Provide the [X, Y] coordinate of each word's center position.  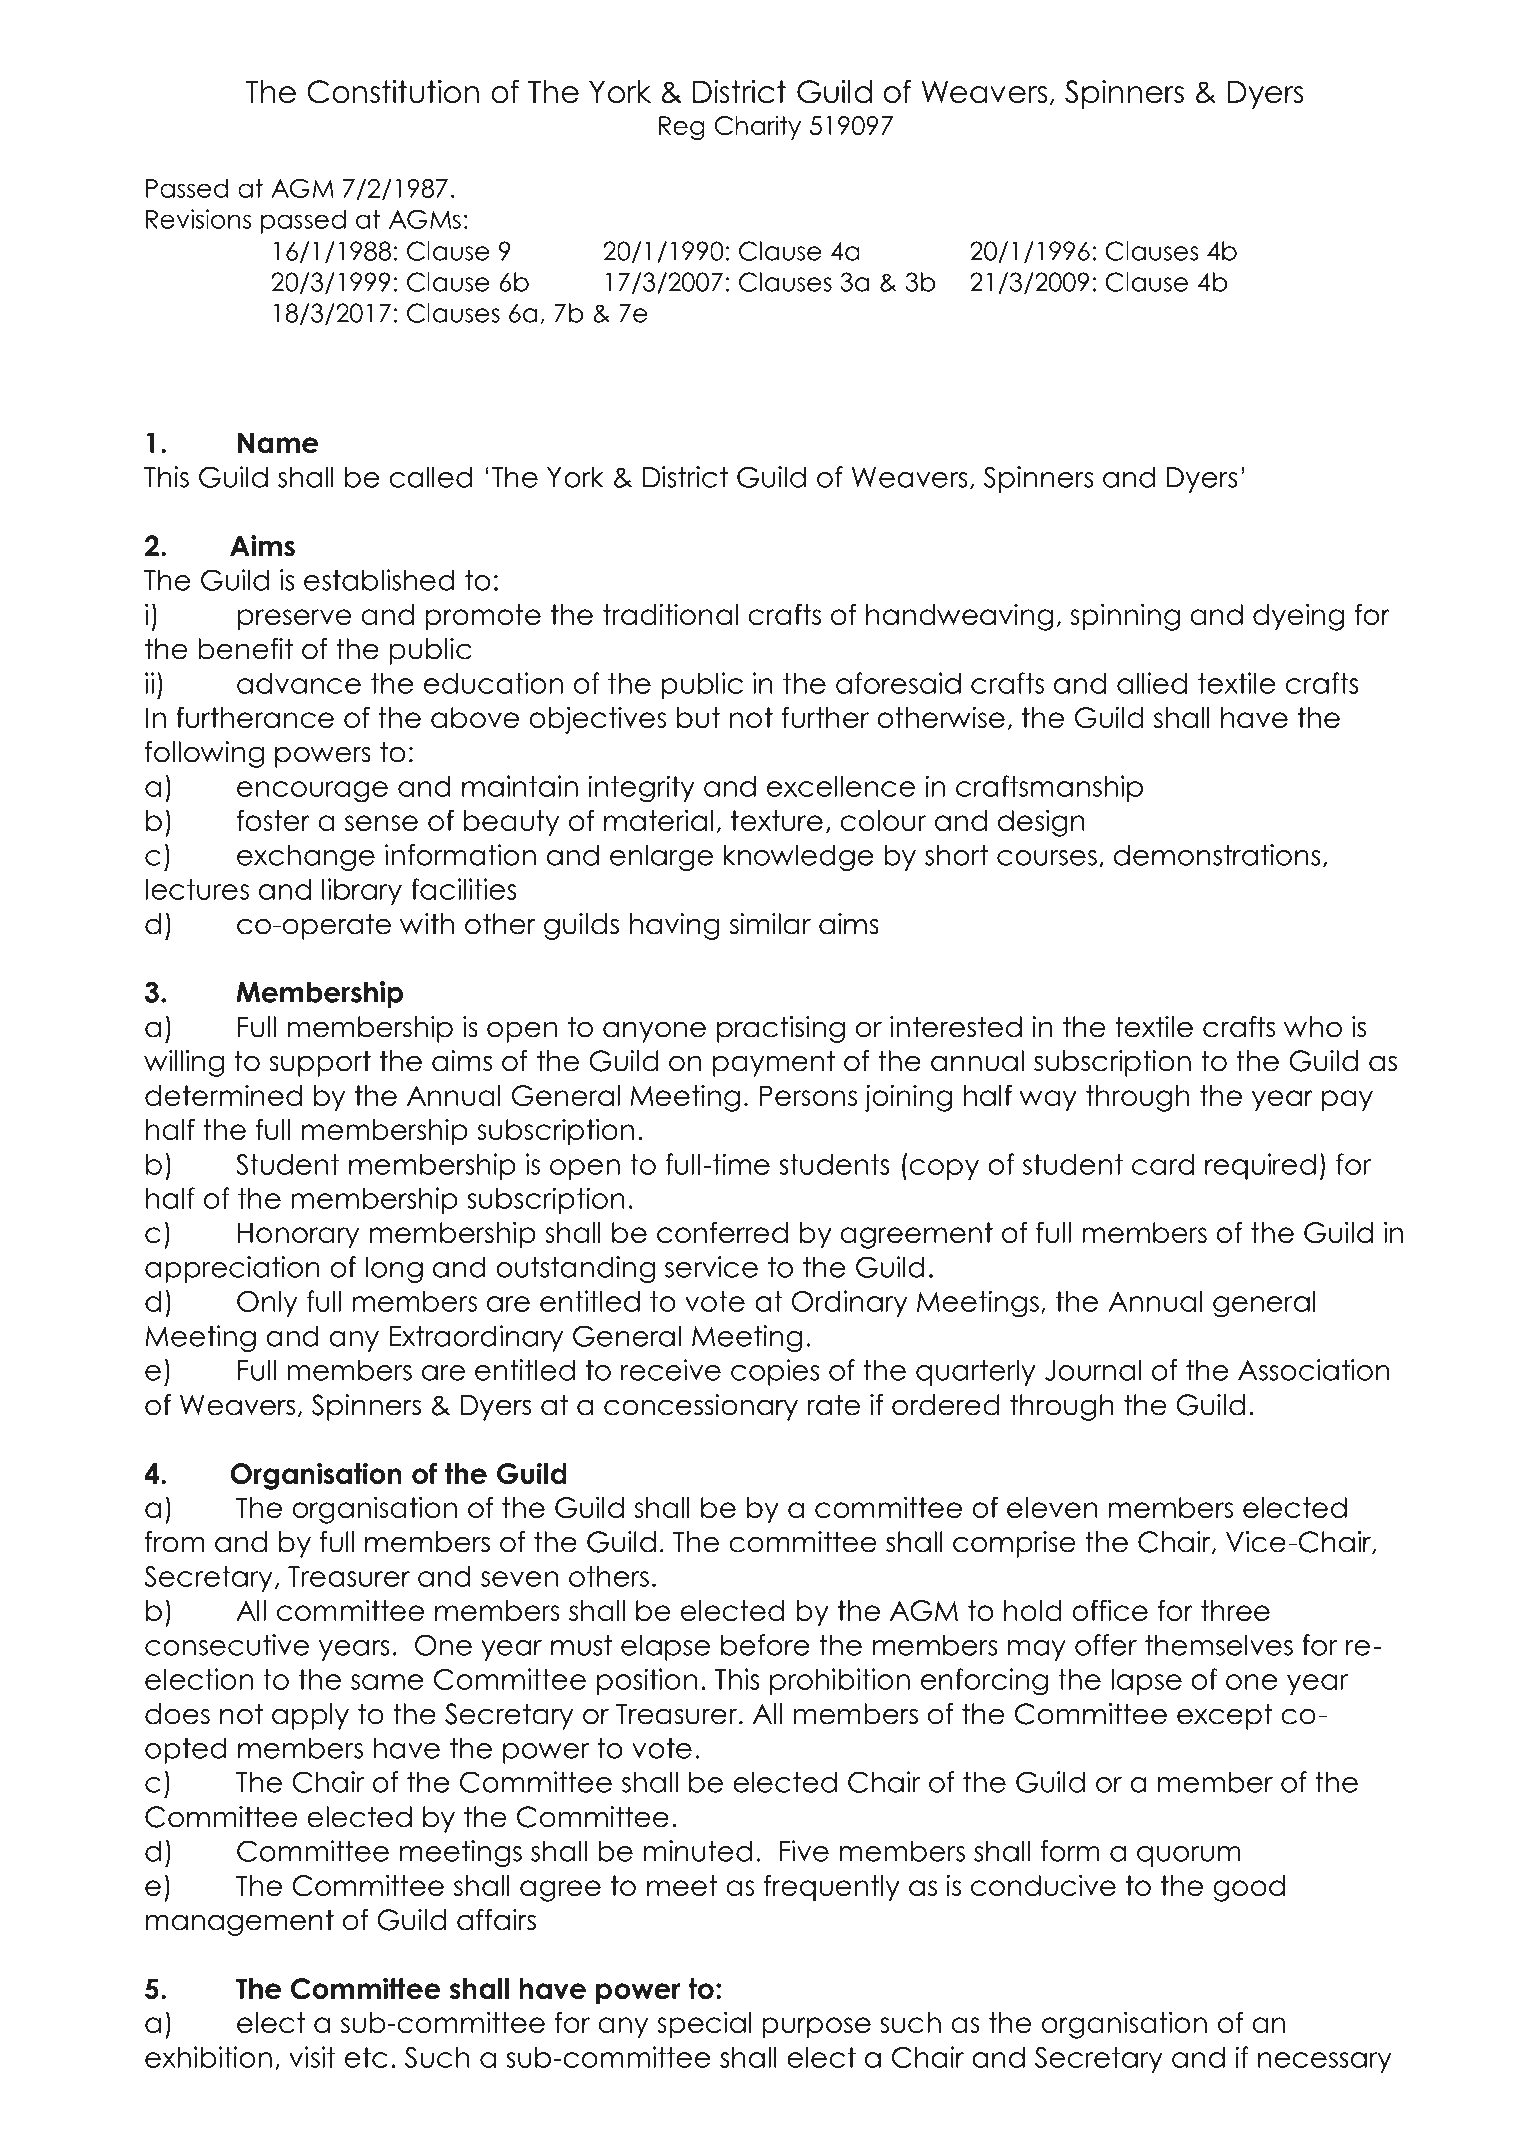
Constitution [393, 92]
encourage [312, 792]
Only [267, 1304]
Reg [682, 128]
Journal [1093, 1370]
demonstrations [1217, 855]
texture [777, 820]
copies [775, 1372]
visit [312, 2057]
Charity [758, 127]
